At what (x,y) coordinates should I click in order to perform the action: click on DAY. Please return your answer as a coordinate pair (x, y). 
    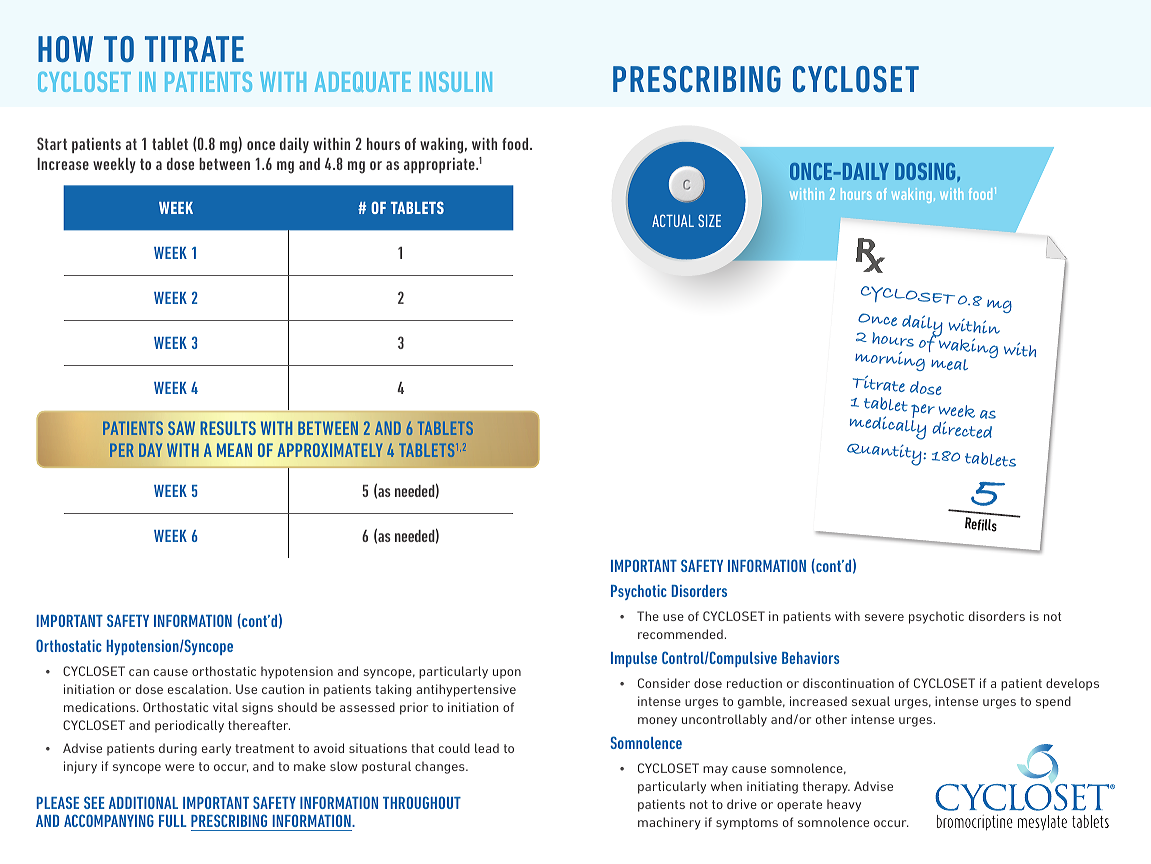
    Looking at the image, I should click on (150, 450).
